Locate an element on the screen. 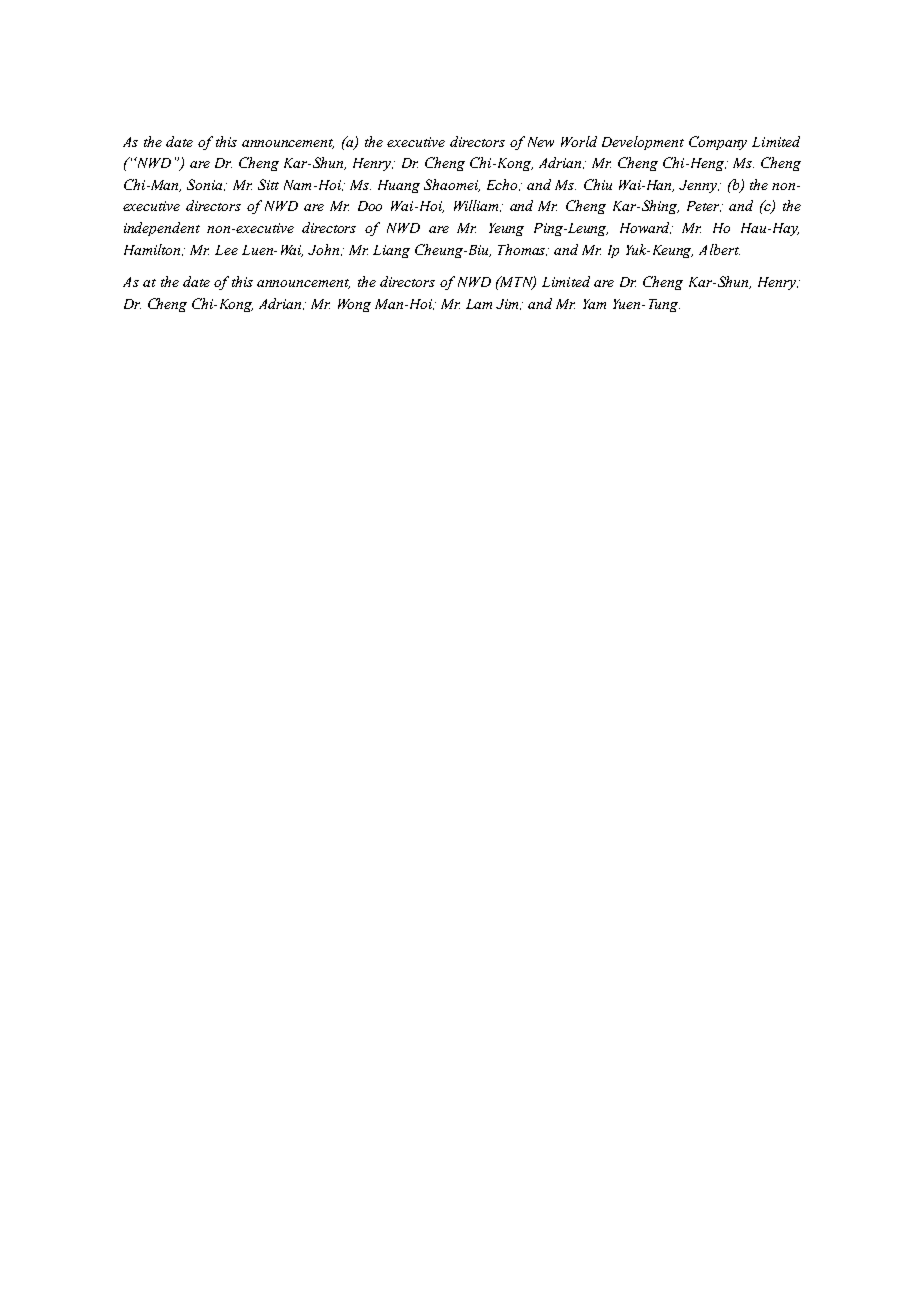 The width and height of the screenshot is (924, 1308). Jenny is located at coordinates (699, 186).
